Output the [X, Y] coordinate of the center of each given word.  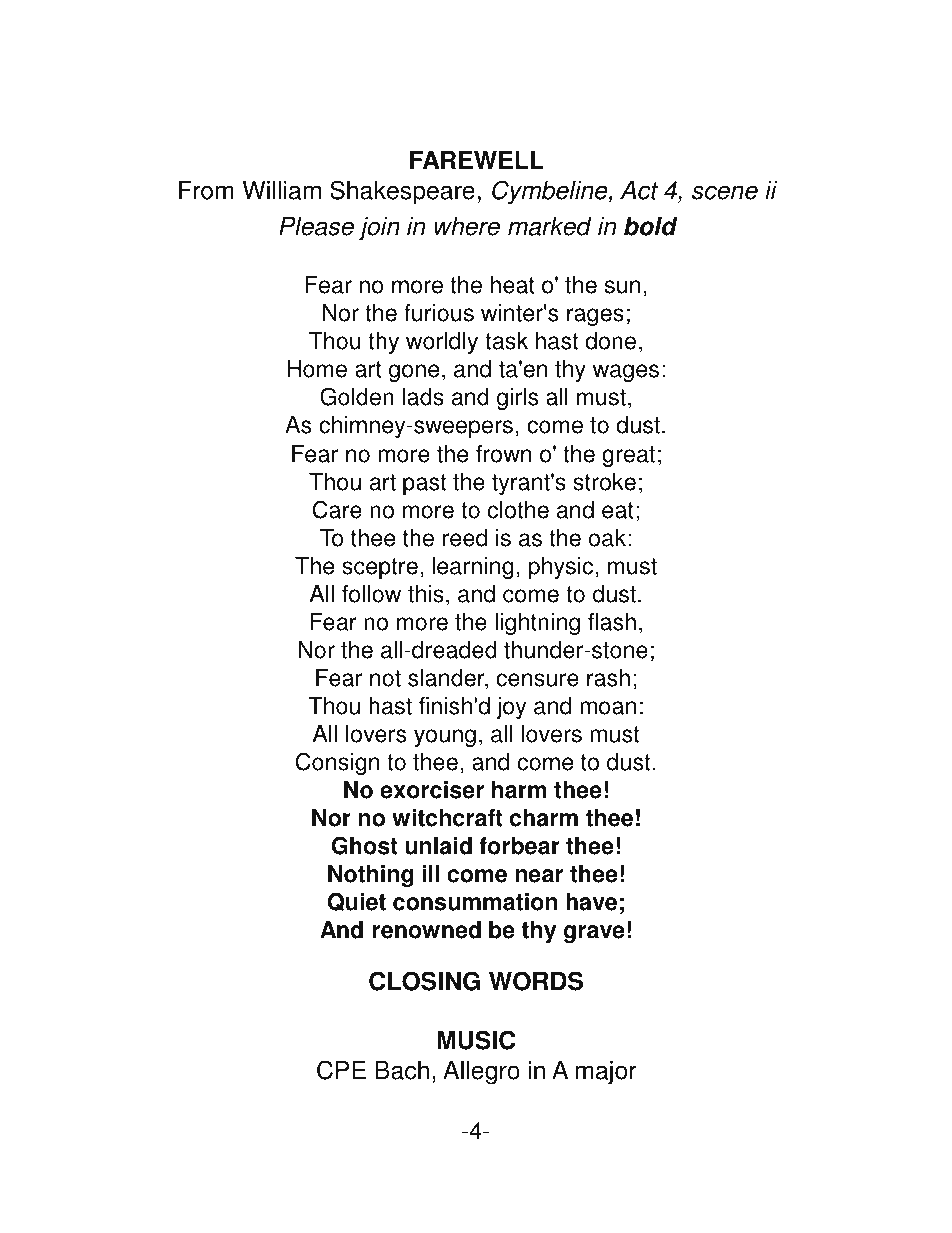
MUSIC [476, 1040]
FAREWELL [477, 160]
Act [639, 190]
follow [371, 594]
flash [612, 622]
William [282, 190]
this [426, 594]
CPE [341, 1070]
